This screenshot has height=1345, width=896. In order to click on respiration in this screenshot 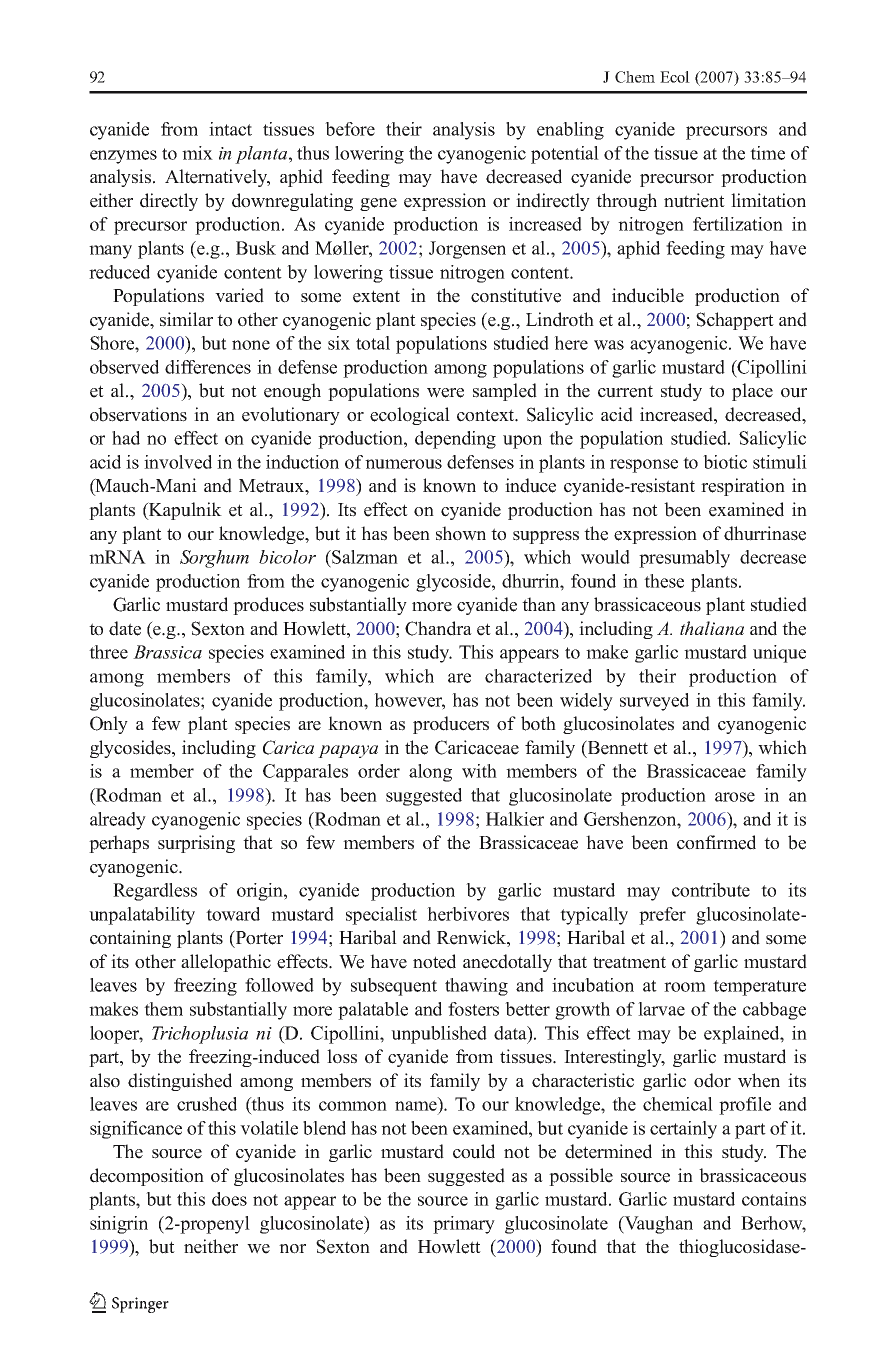, I will do `click(743, 487)`.
